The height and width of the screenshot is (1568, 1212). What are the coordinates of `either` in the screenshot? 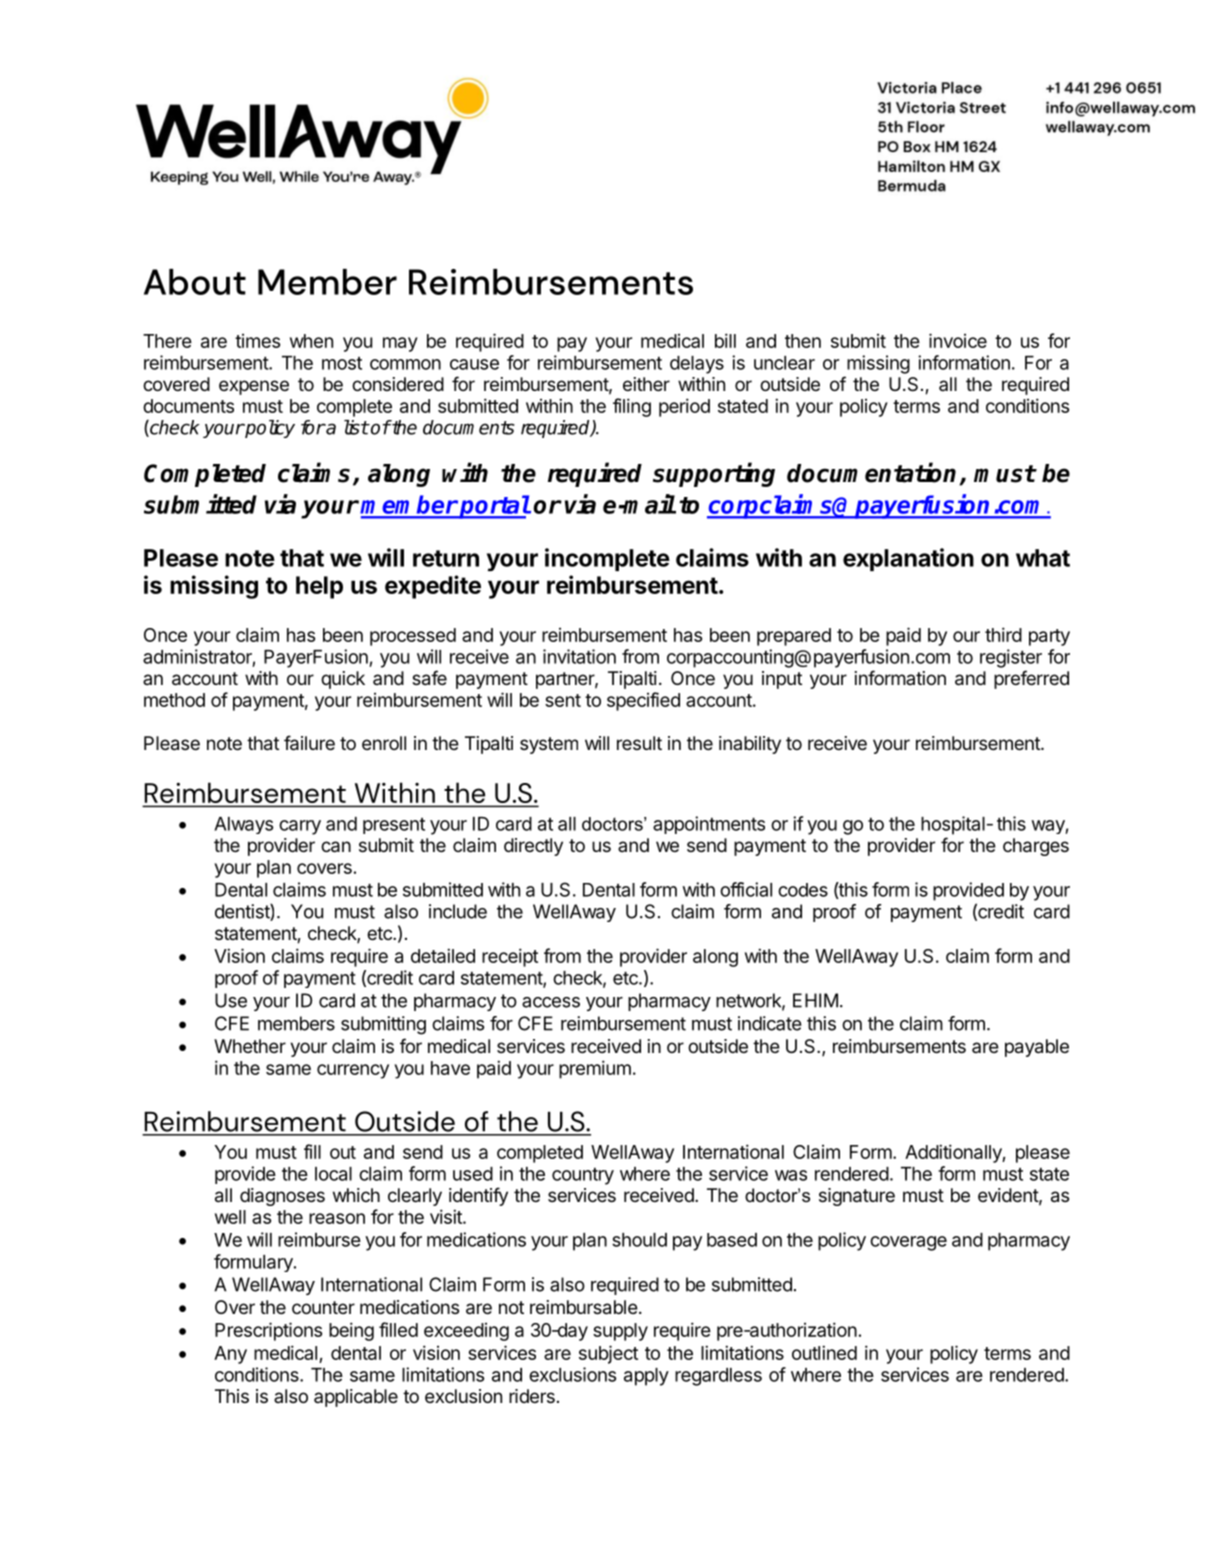 It's located at (646, 384).
